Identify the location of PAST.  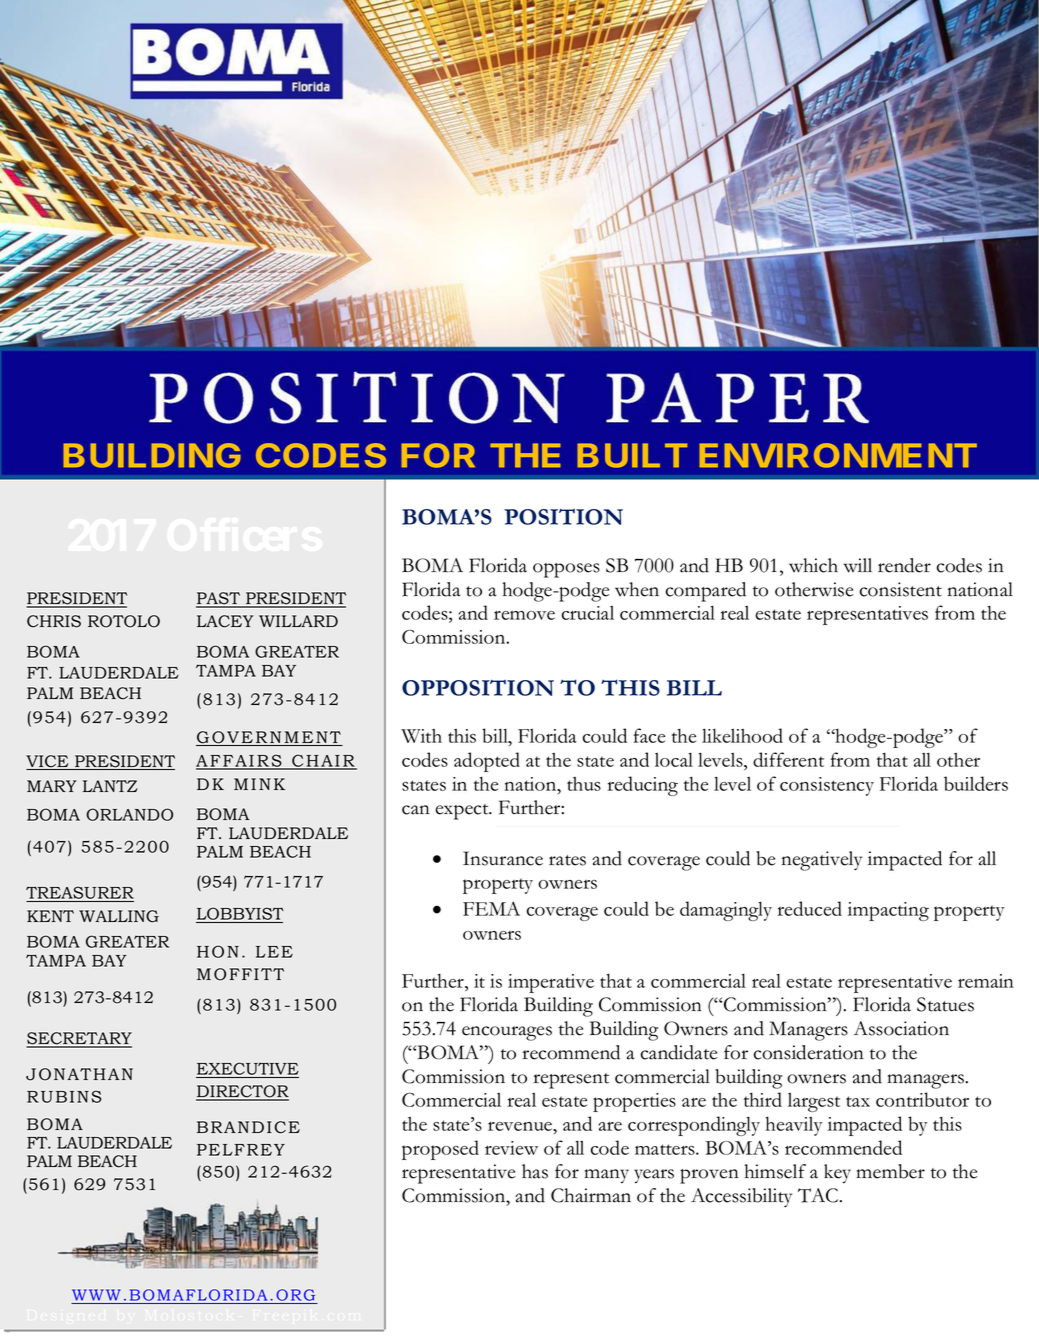
(219, 599).
